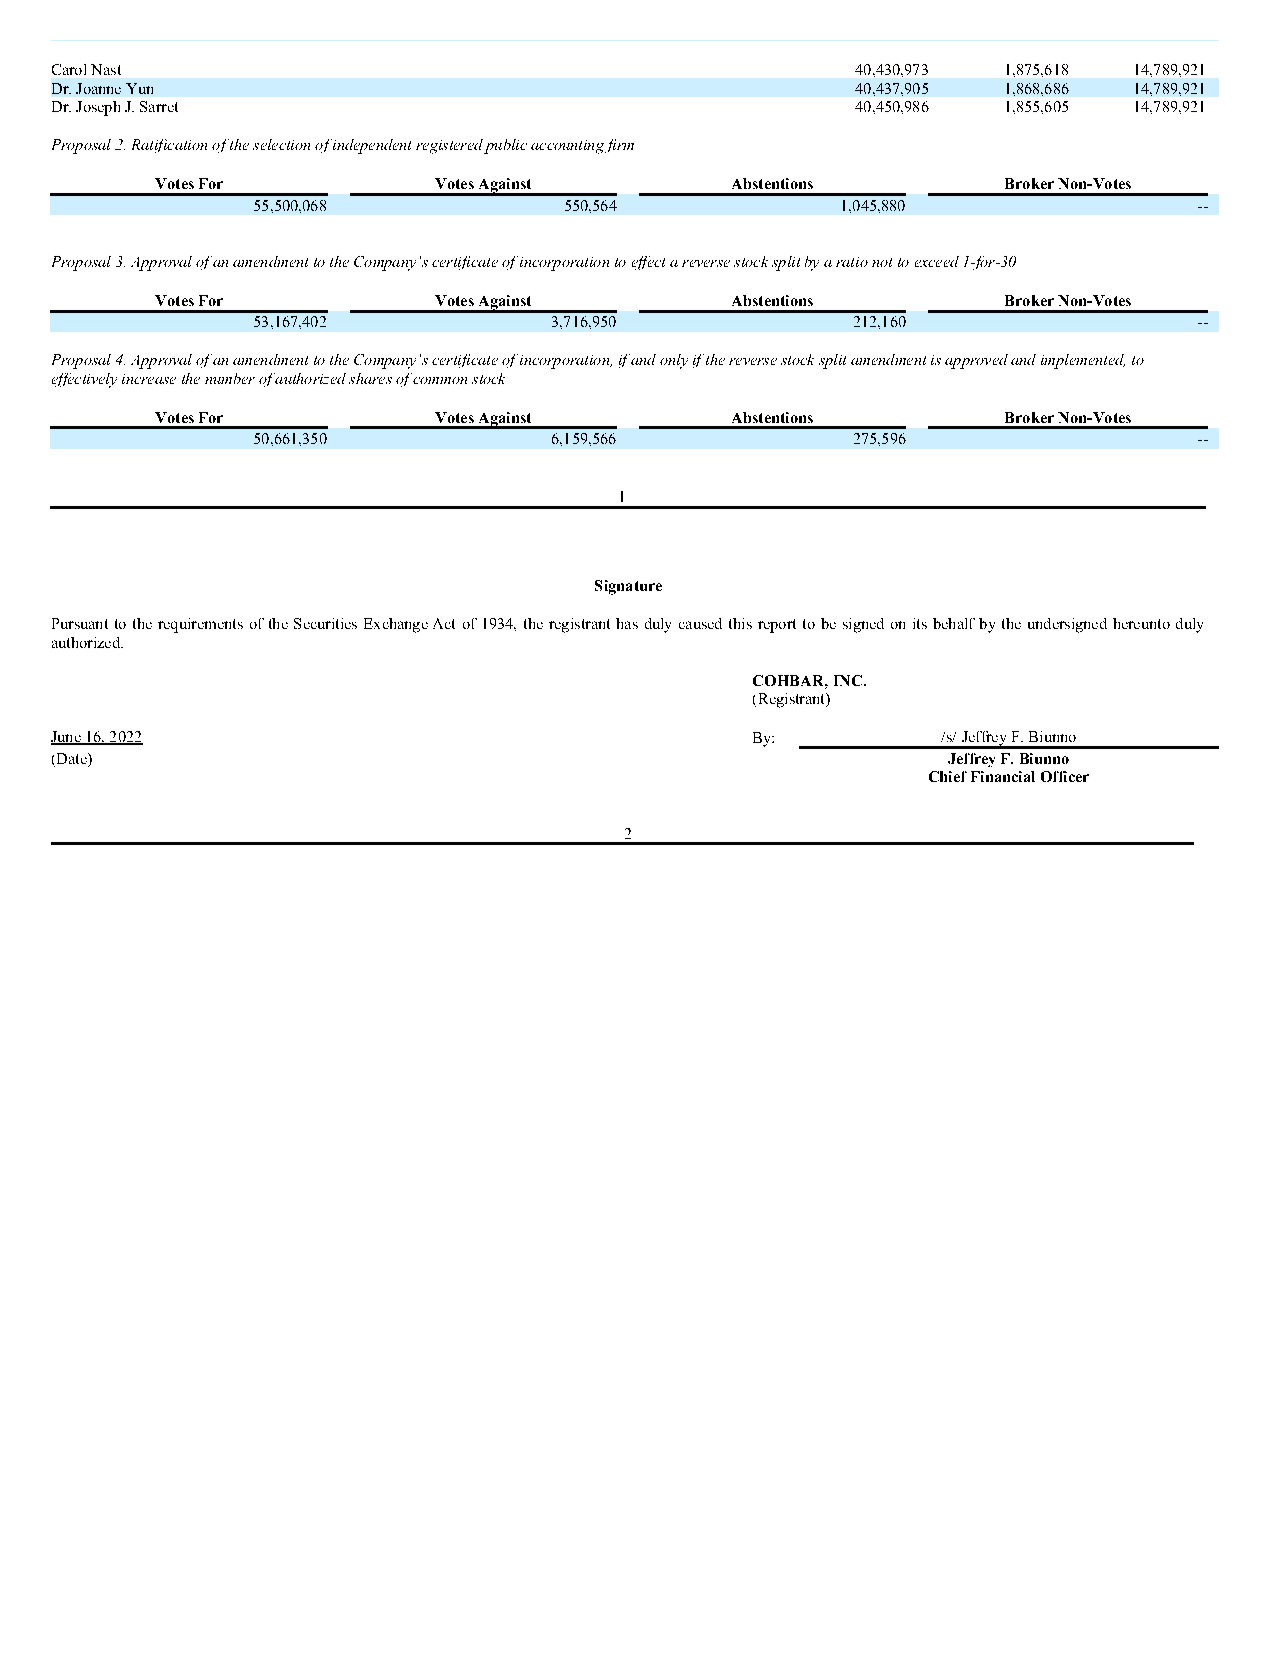 This document has width=1282, height=1659. I want to click on number, so click(230, 378).
